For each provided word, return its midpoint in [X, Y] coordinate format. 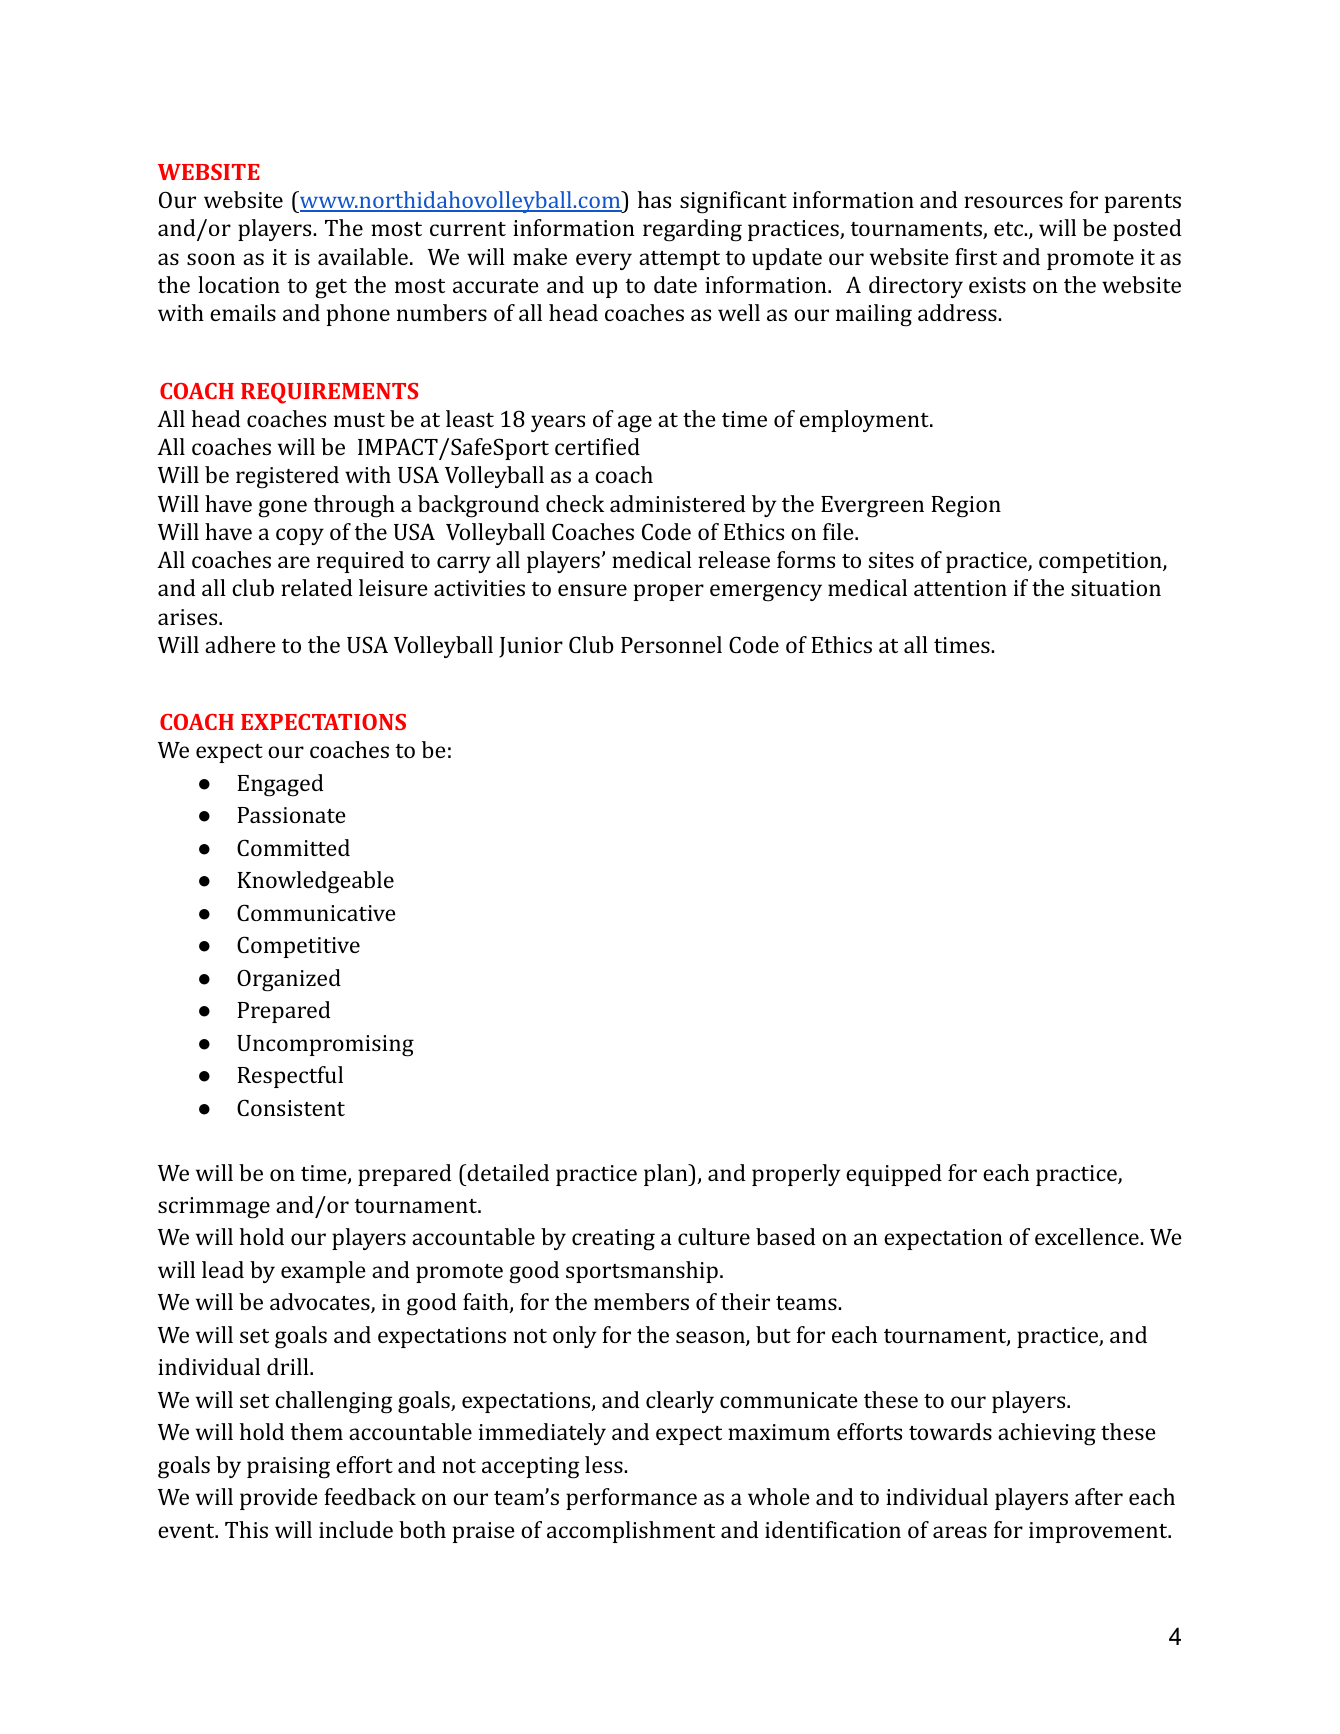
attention [960, 588]
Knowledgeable [315, 882]
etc [1009, 229]
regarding [692, 230]
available [363, 256]
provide [279, 1499]
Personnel [671, 644]
